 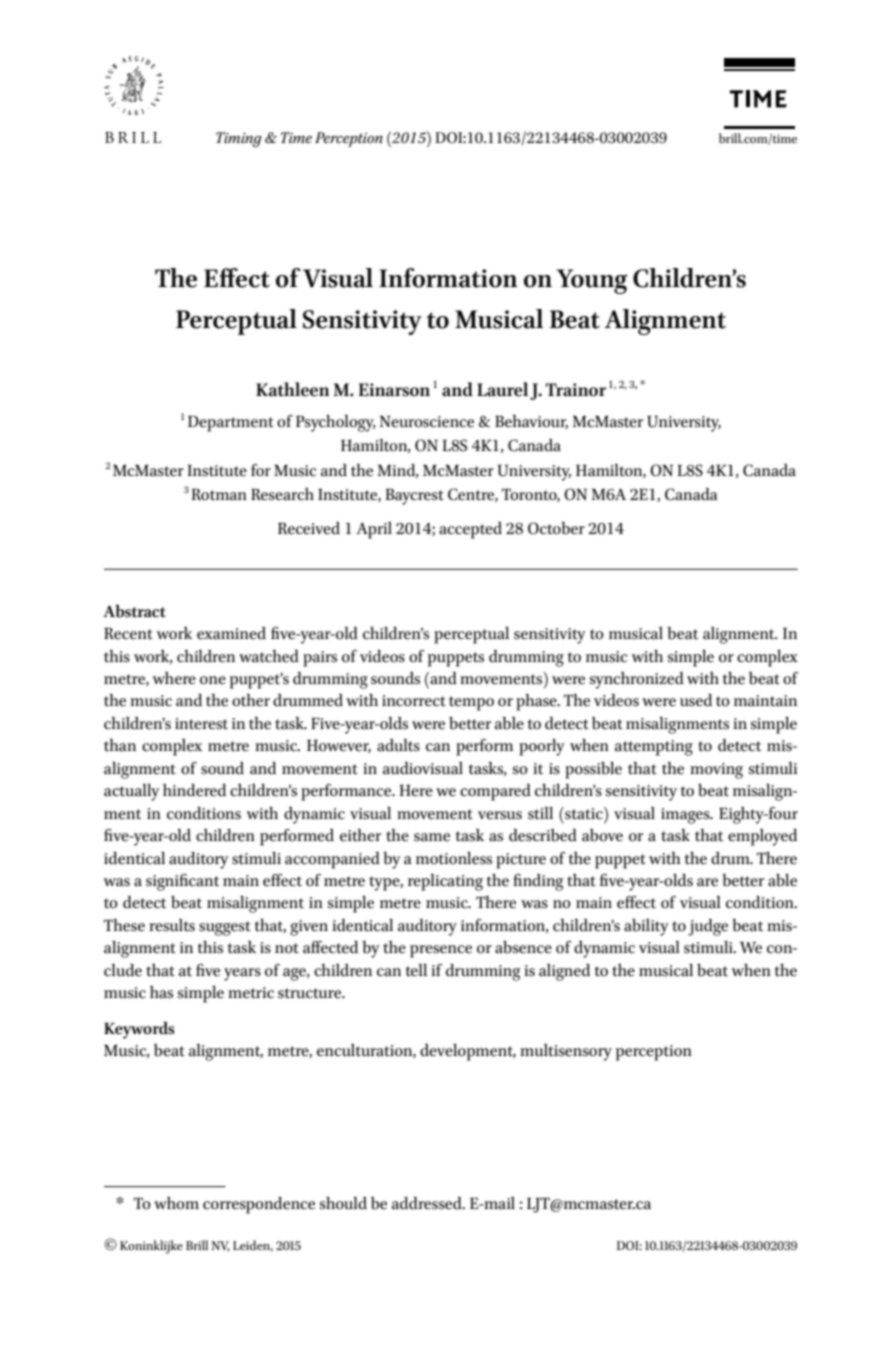 What do you see at coordinates (414, 701) in the document?
I see `incorrect` at bounding box center [414, 701].
